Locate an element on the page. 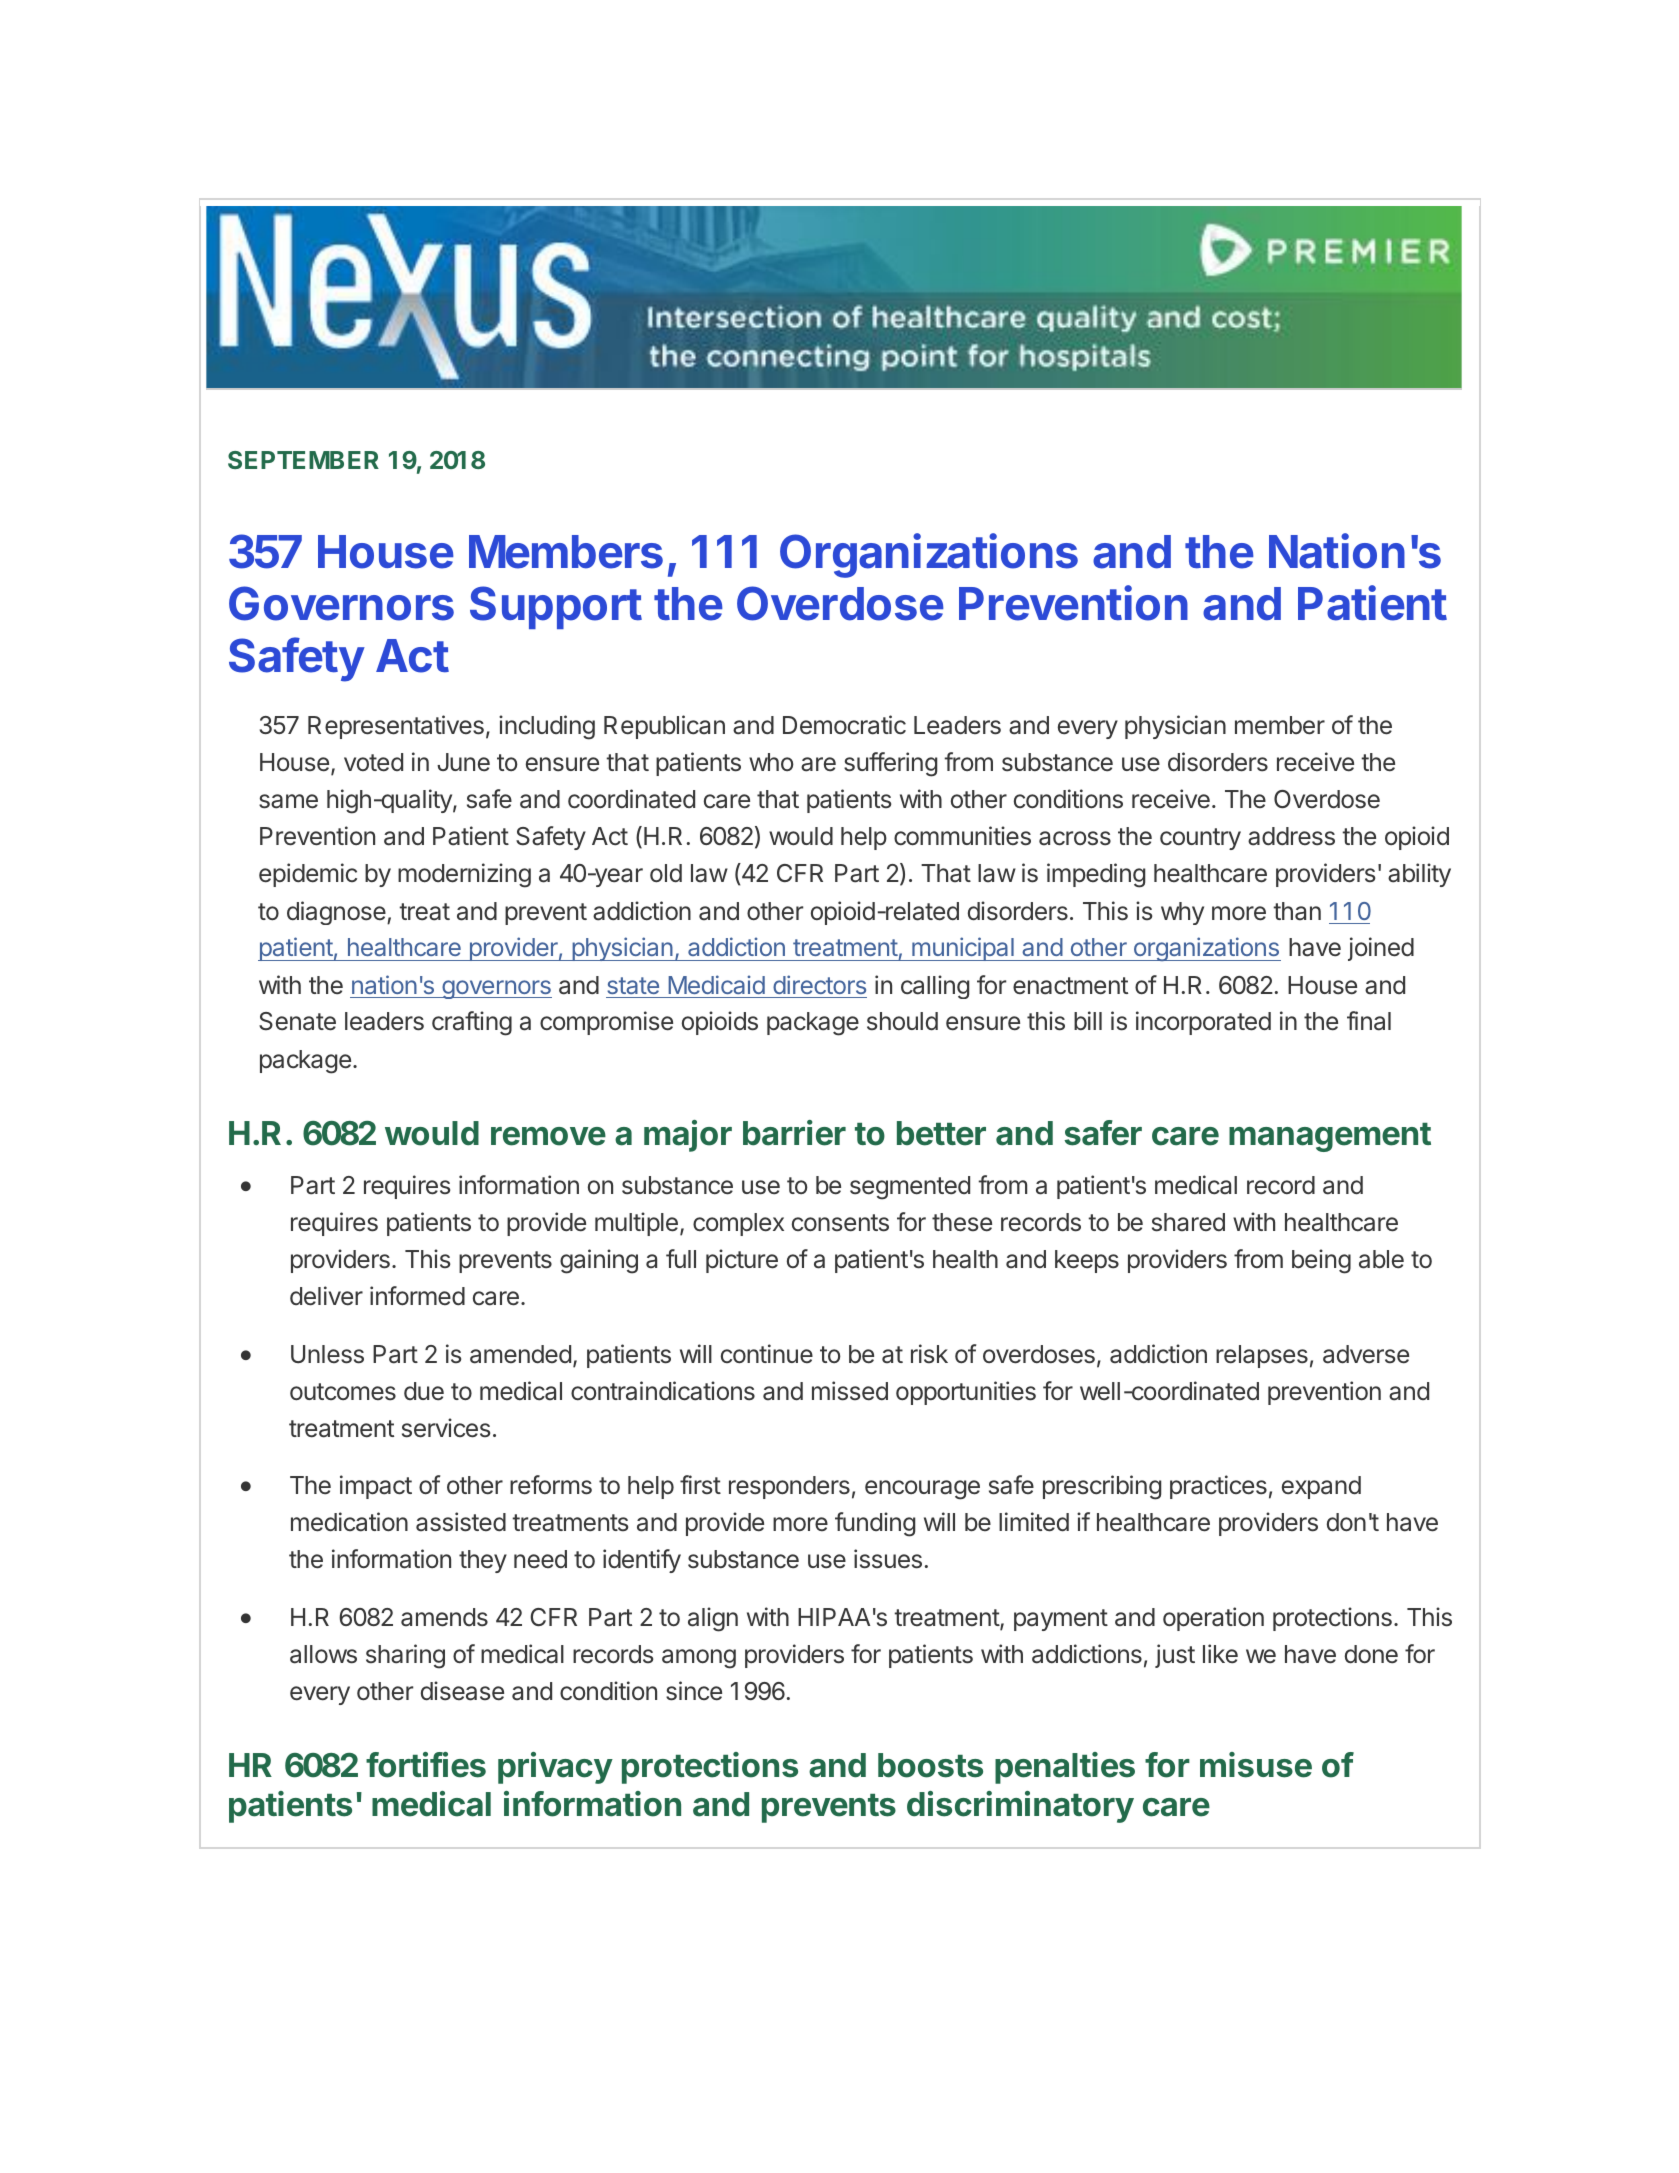 The height and width of the image is (2173, 1679). fortifies is located at coordinates (426, 1765).
